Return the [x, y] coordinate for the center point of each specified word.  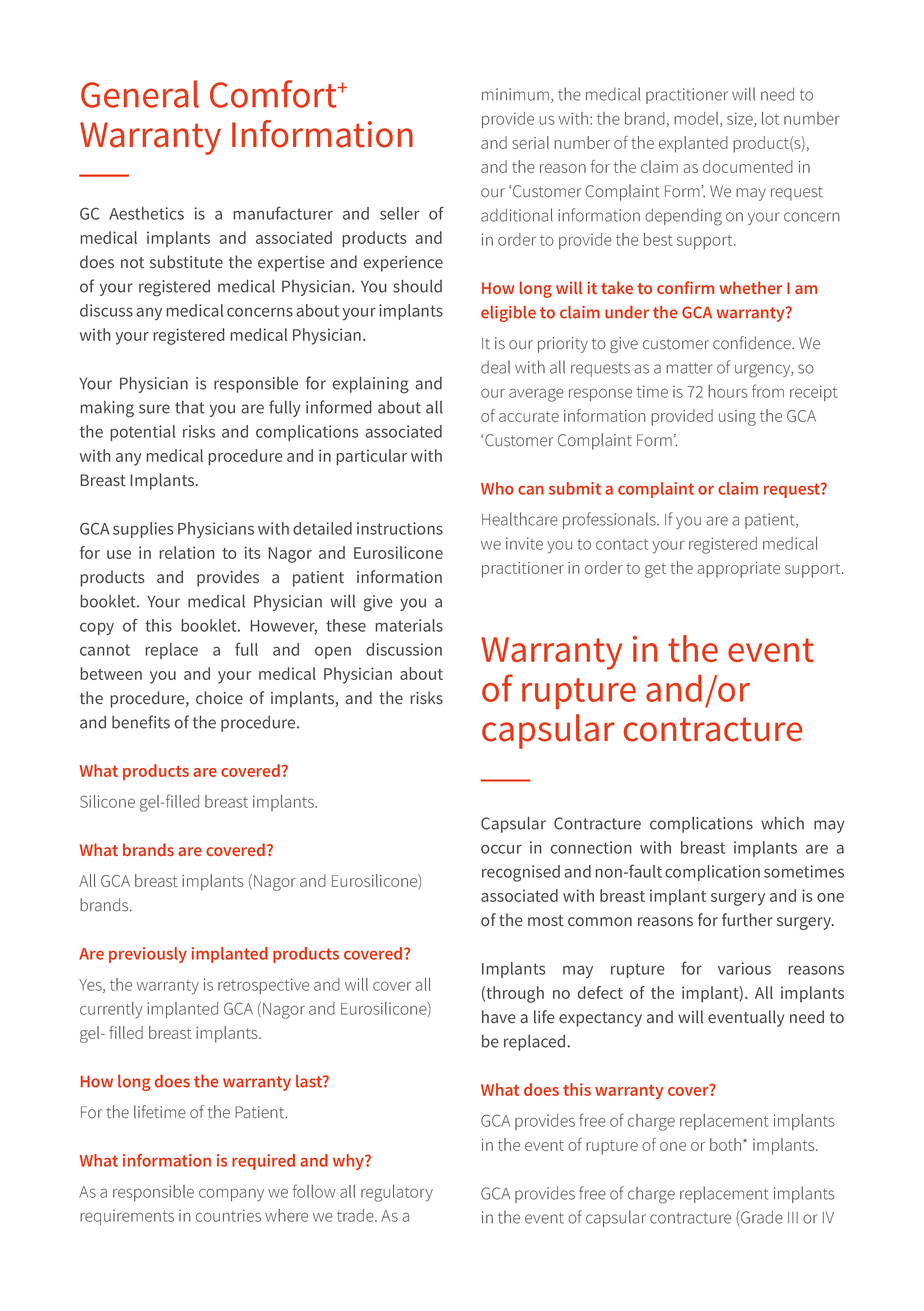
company [231, 1195]
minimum [515, 94]
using [737, 418]
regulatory [397, 1193]
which [782, 823]
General [140, 94]
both [725, 1144]
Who [497, 488]
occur [501, 849]
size [741, 119]
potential [143, 433]
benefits [141, 722]
